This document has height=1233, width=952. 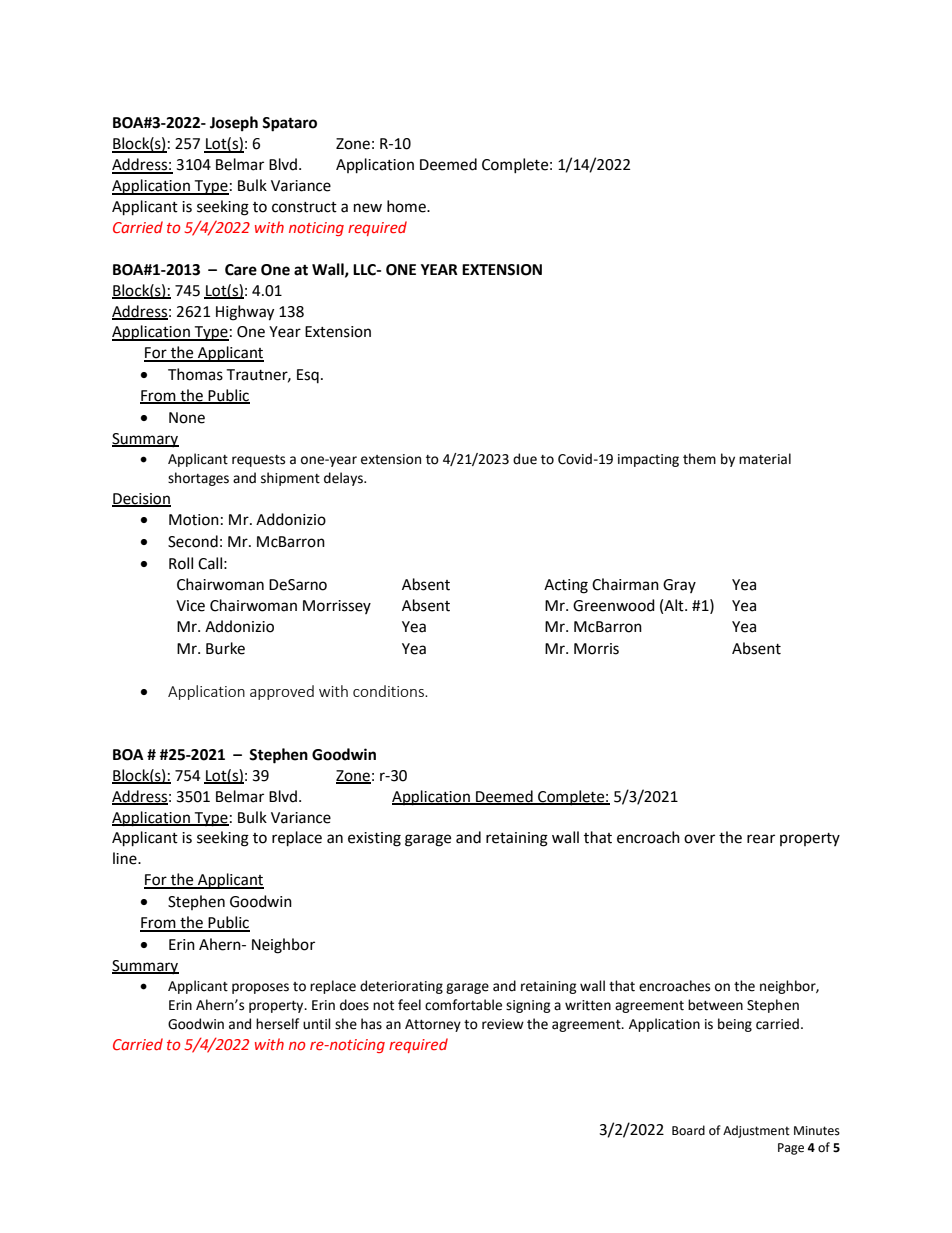 What do you see at coordinates (241, 270) in the document?
I see `Care` at bounding box center [241, 270].
